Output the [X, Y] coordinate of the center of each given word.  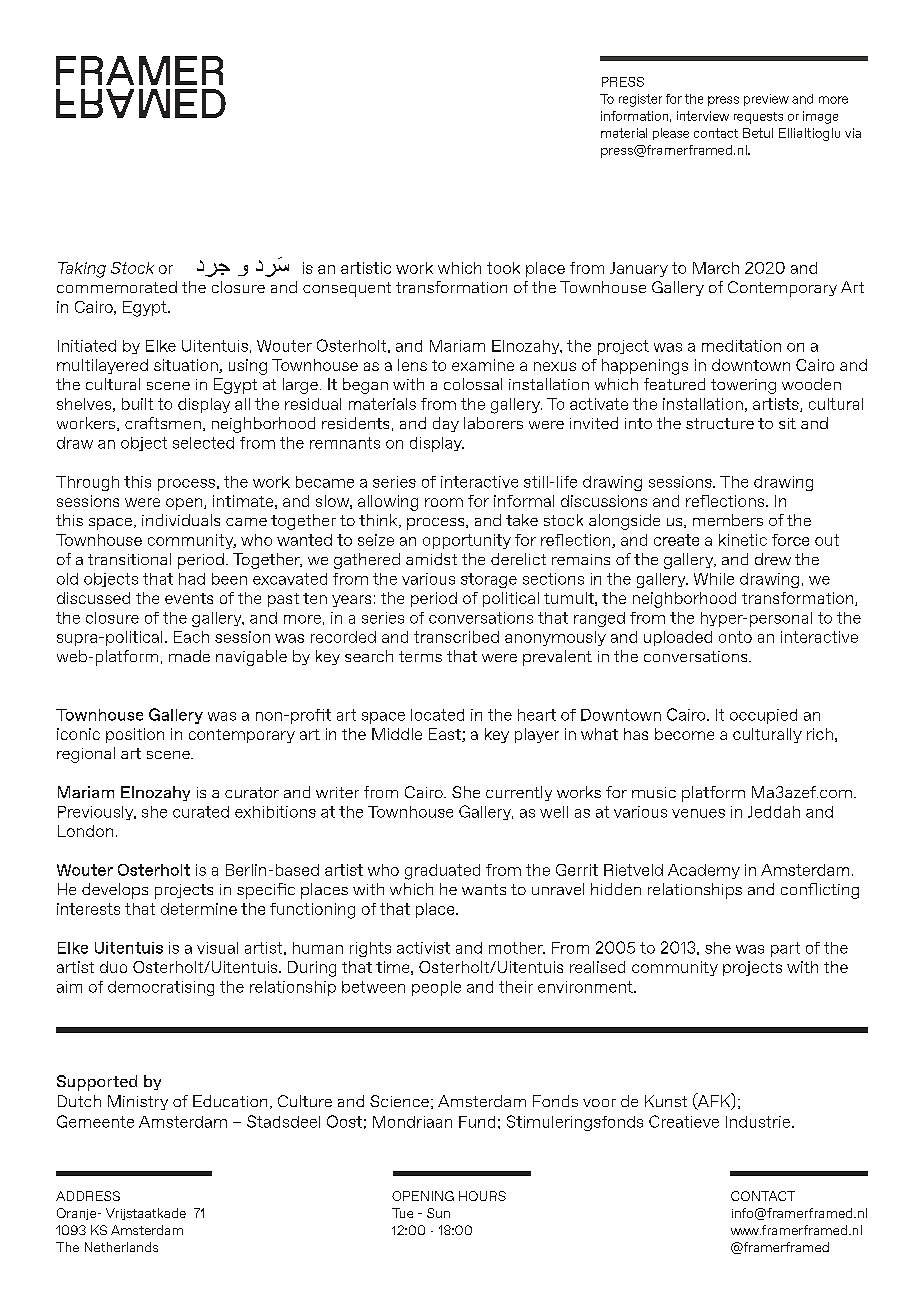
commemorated [117, 287]
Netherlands [121, 1247]
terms [420, 656]
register [640, 100]
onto [735, 637]
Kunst [666, 1101]
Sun [438, 1213]
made [189, 656]
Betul [758, 133]
